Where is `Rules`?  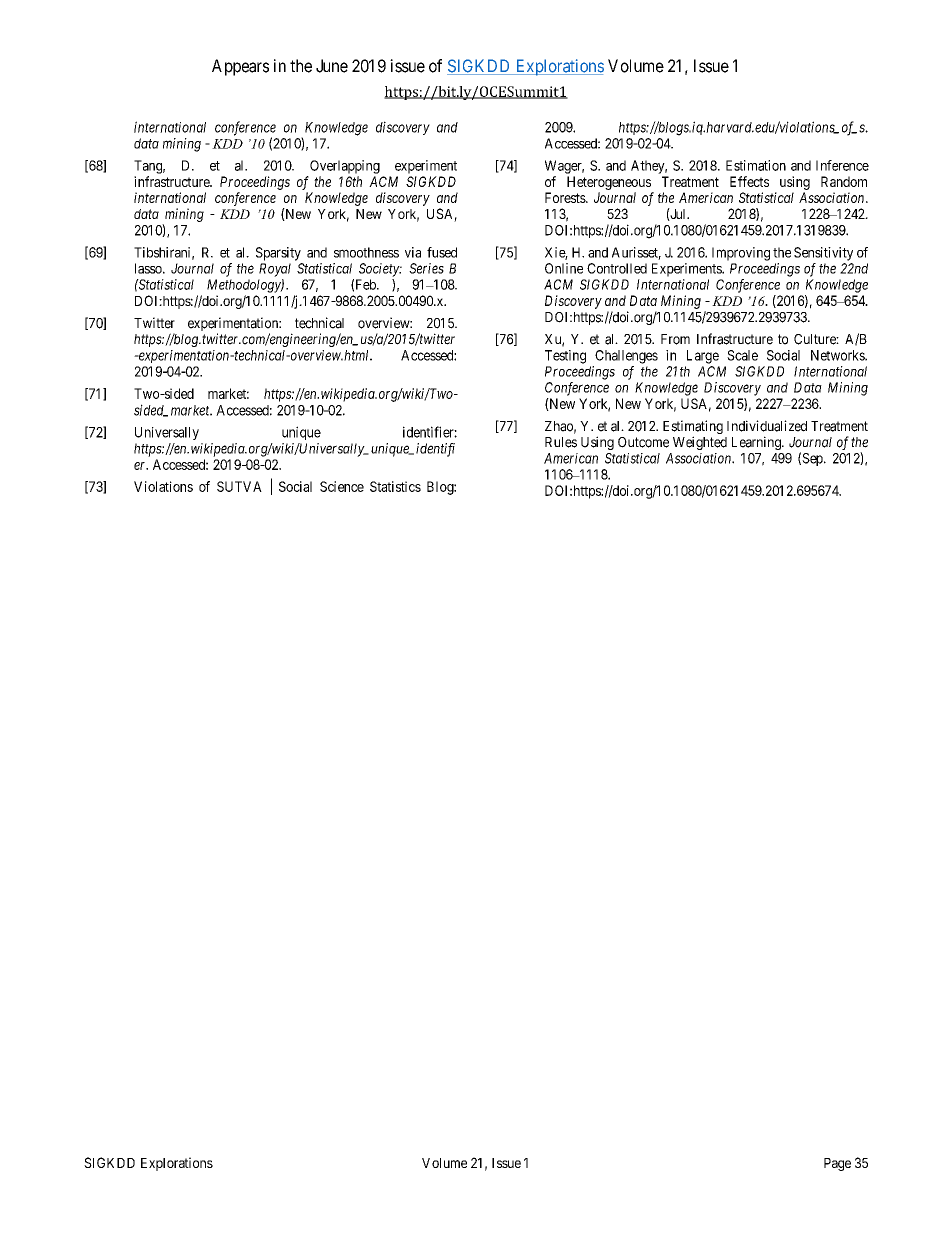
Rules is located at coordinates (561, 442).
